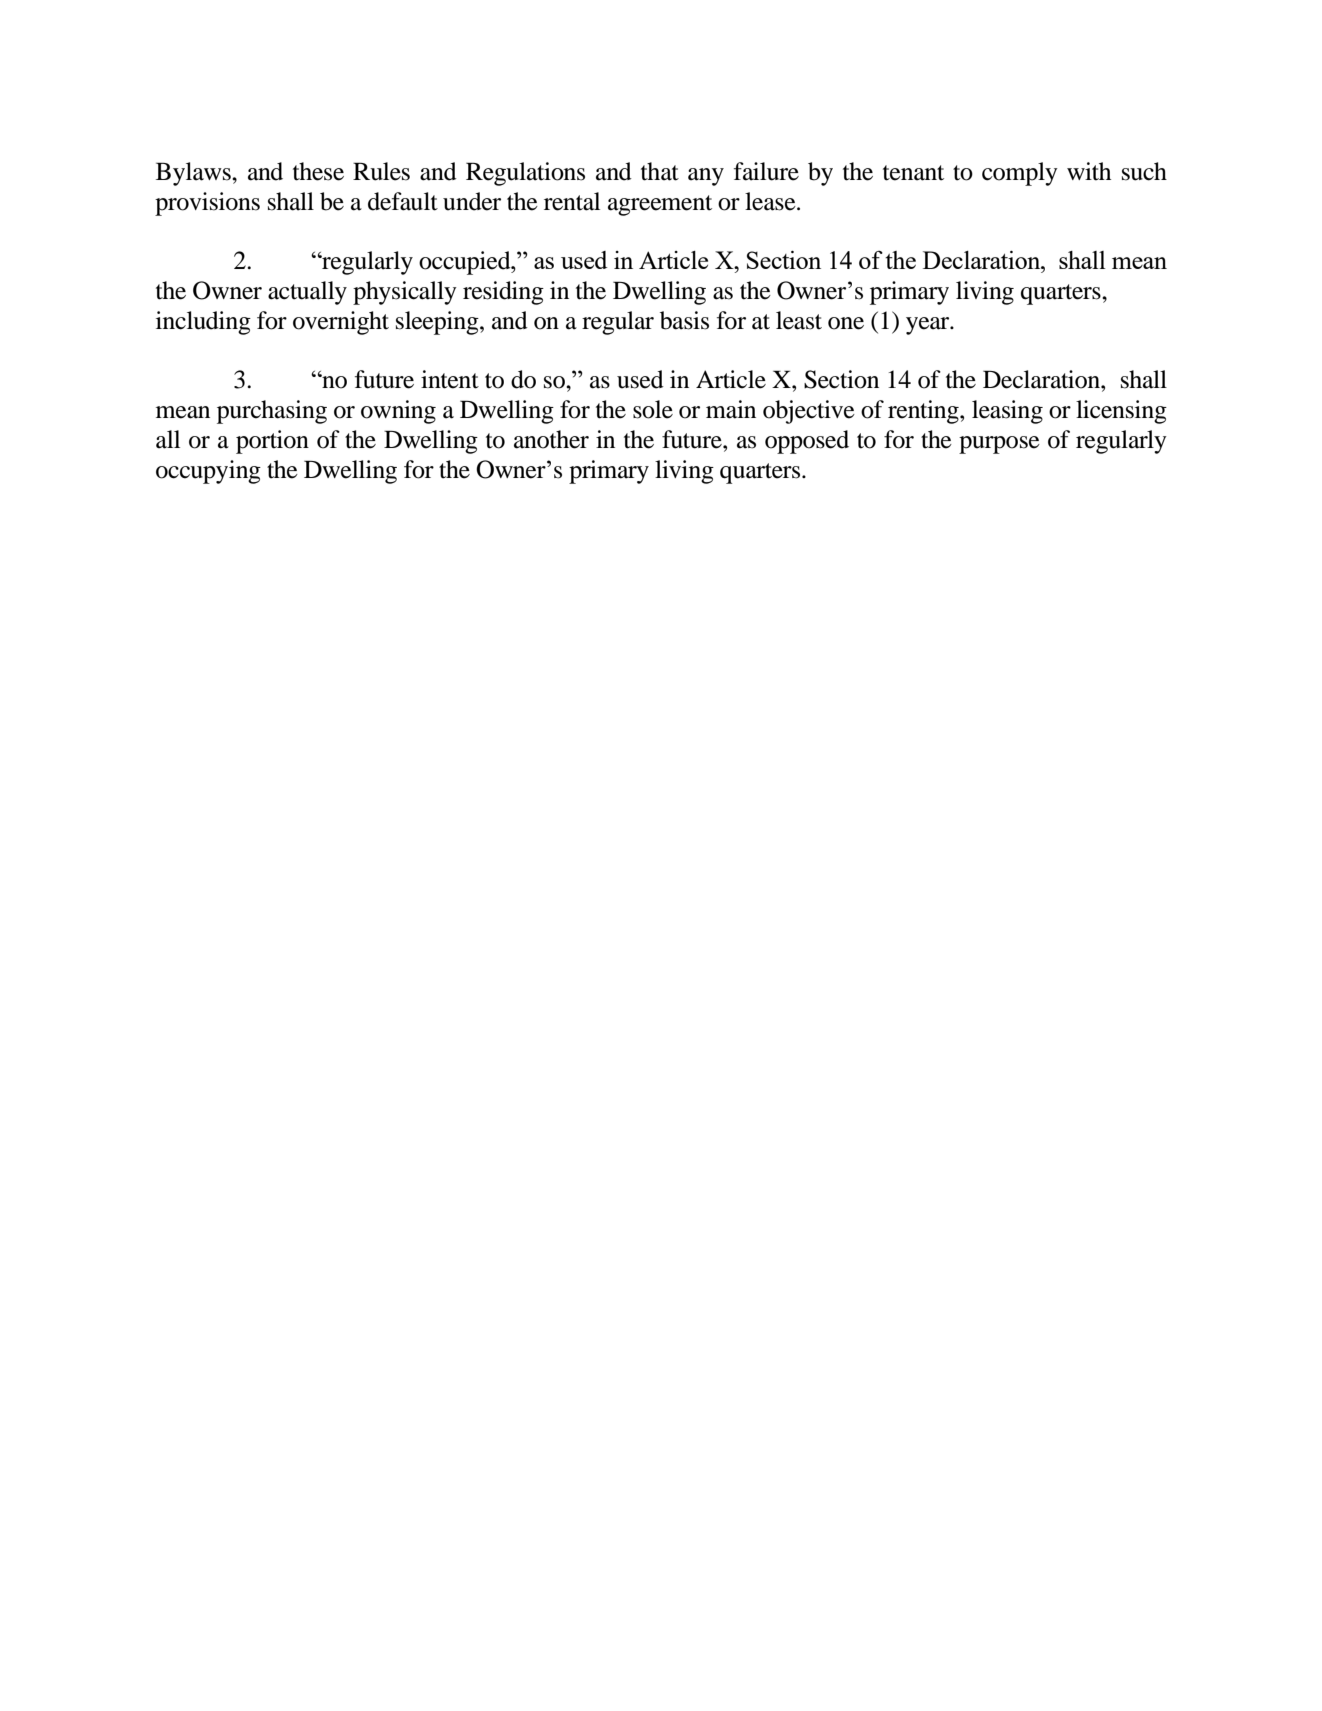  I want to click on sole, so click(653, 409).
